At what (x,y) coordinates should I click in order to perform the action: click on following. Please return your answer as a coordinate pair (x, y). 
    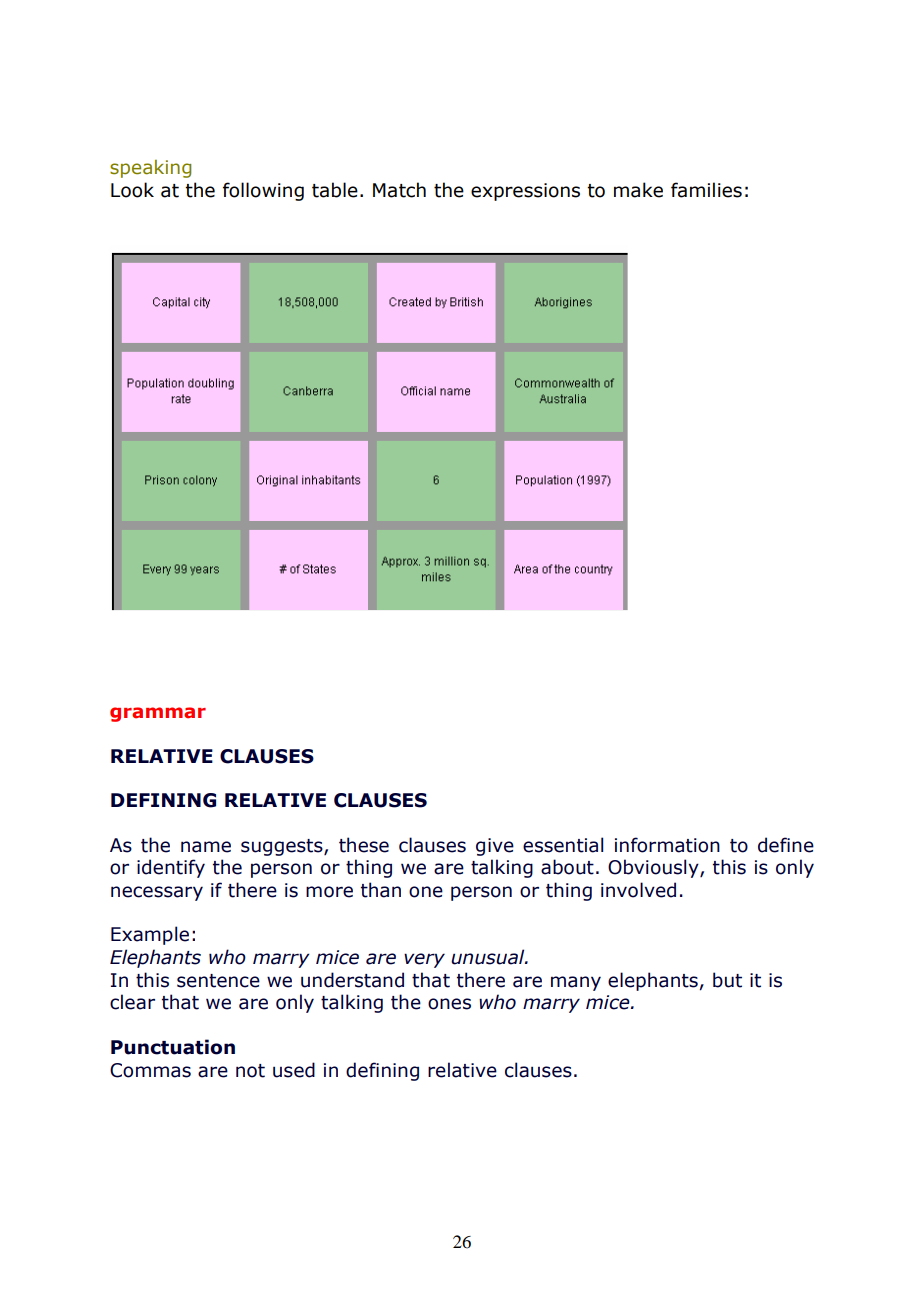
    Looking at the image, I should click on (263, 191).
